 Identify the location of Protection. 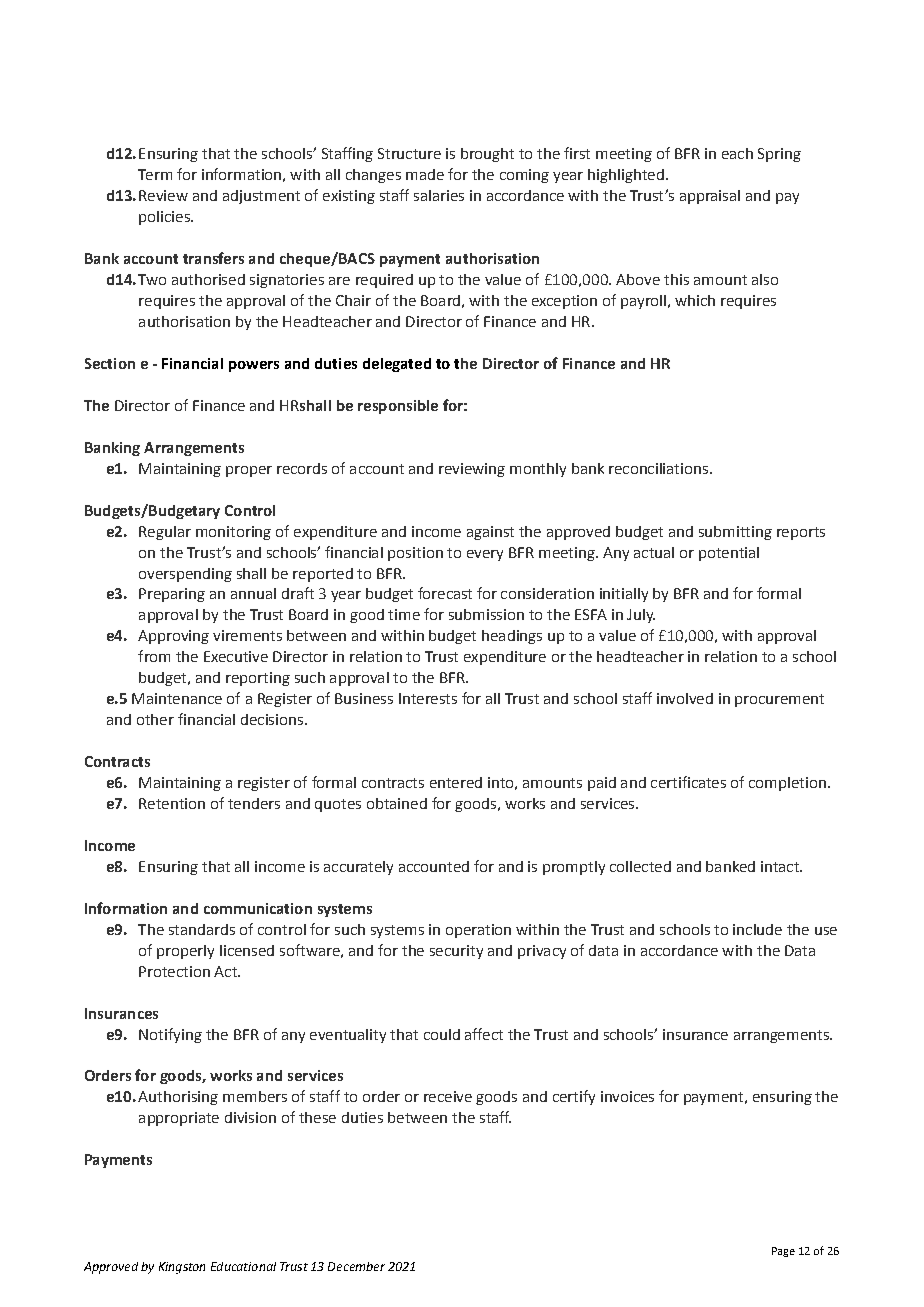
(174, 971).
